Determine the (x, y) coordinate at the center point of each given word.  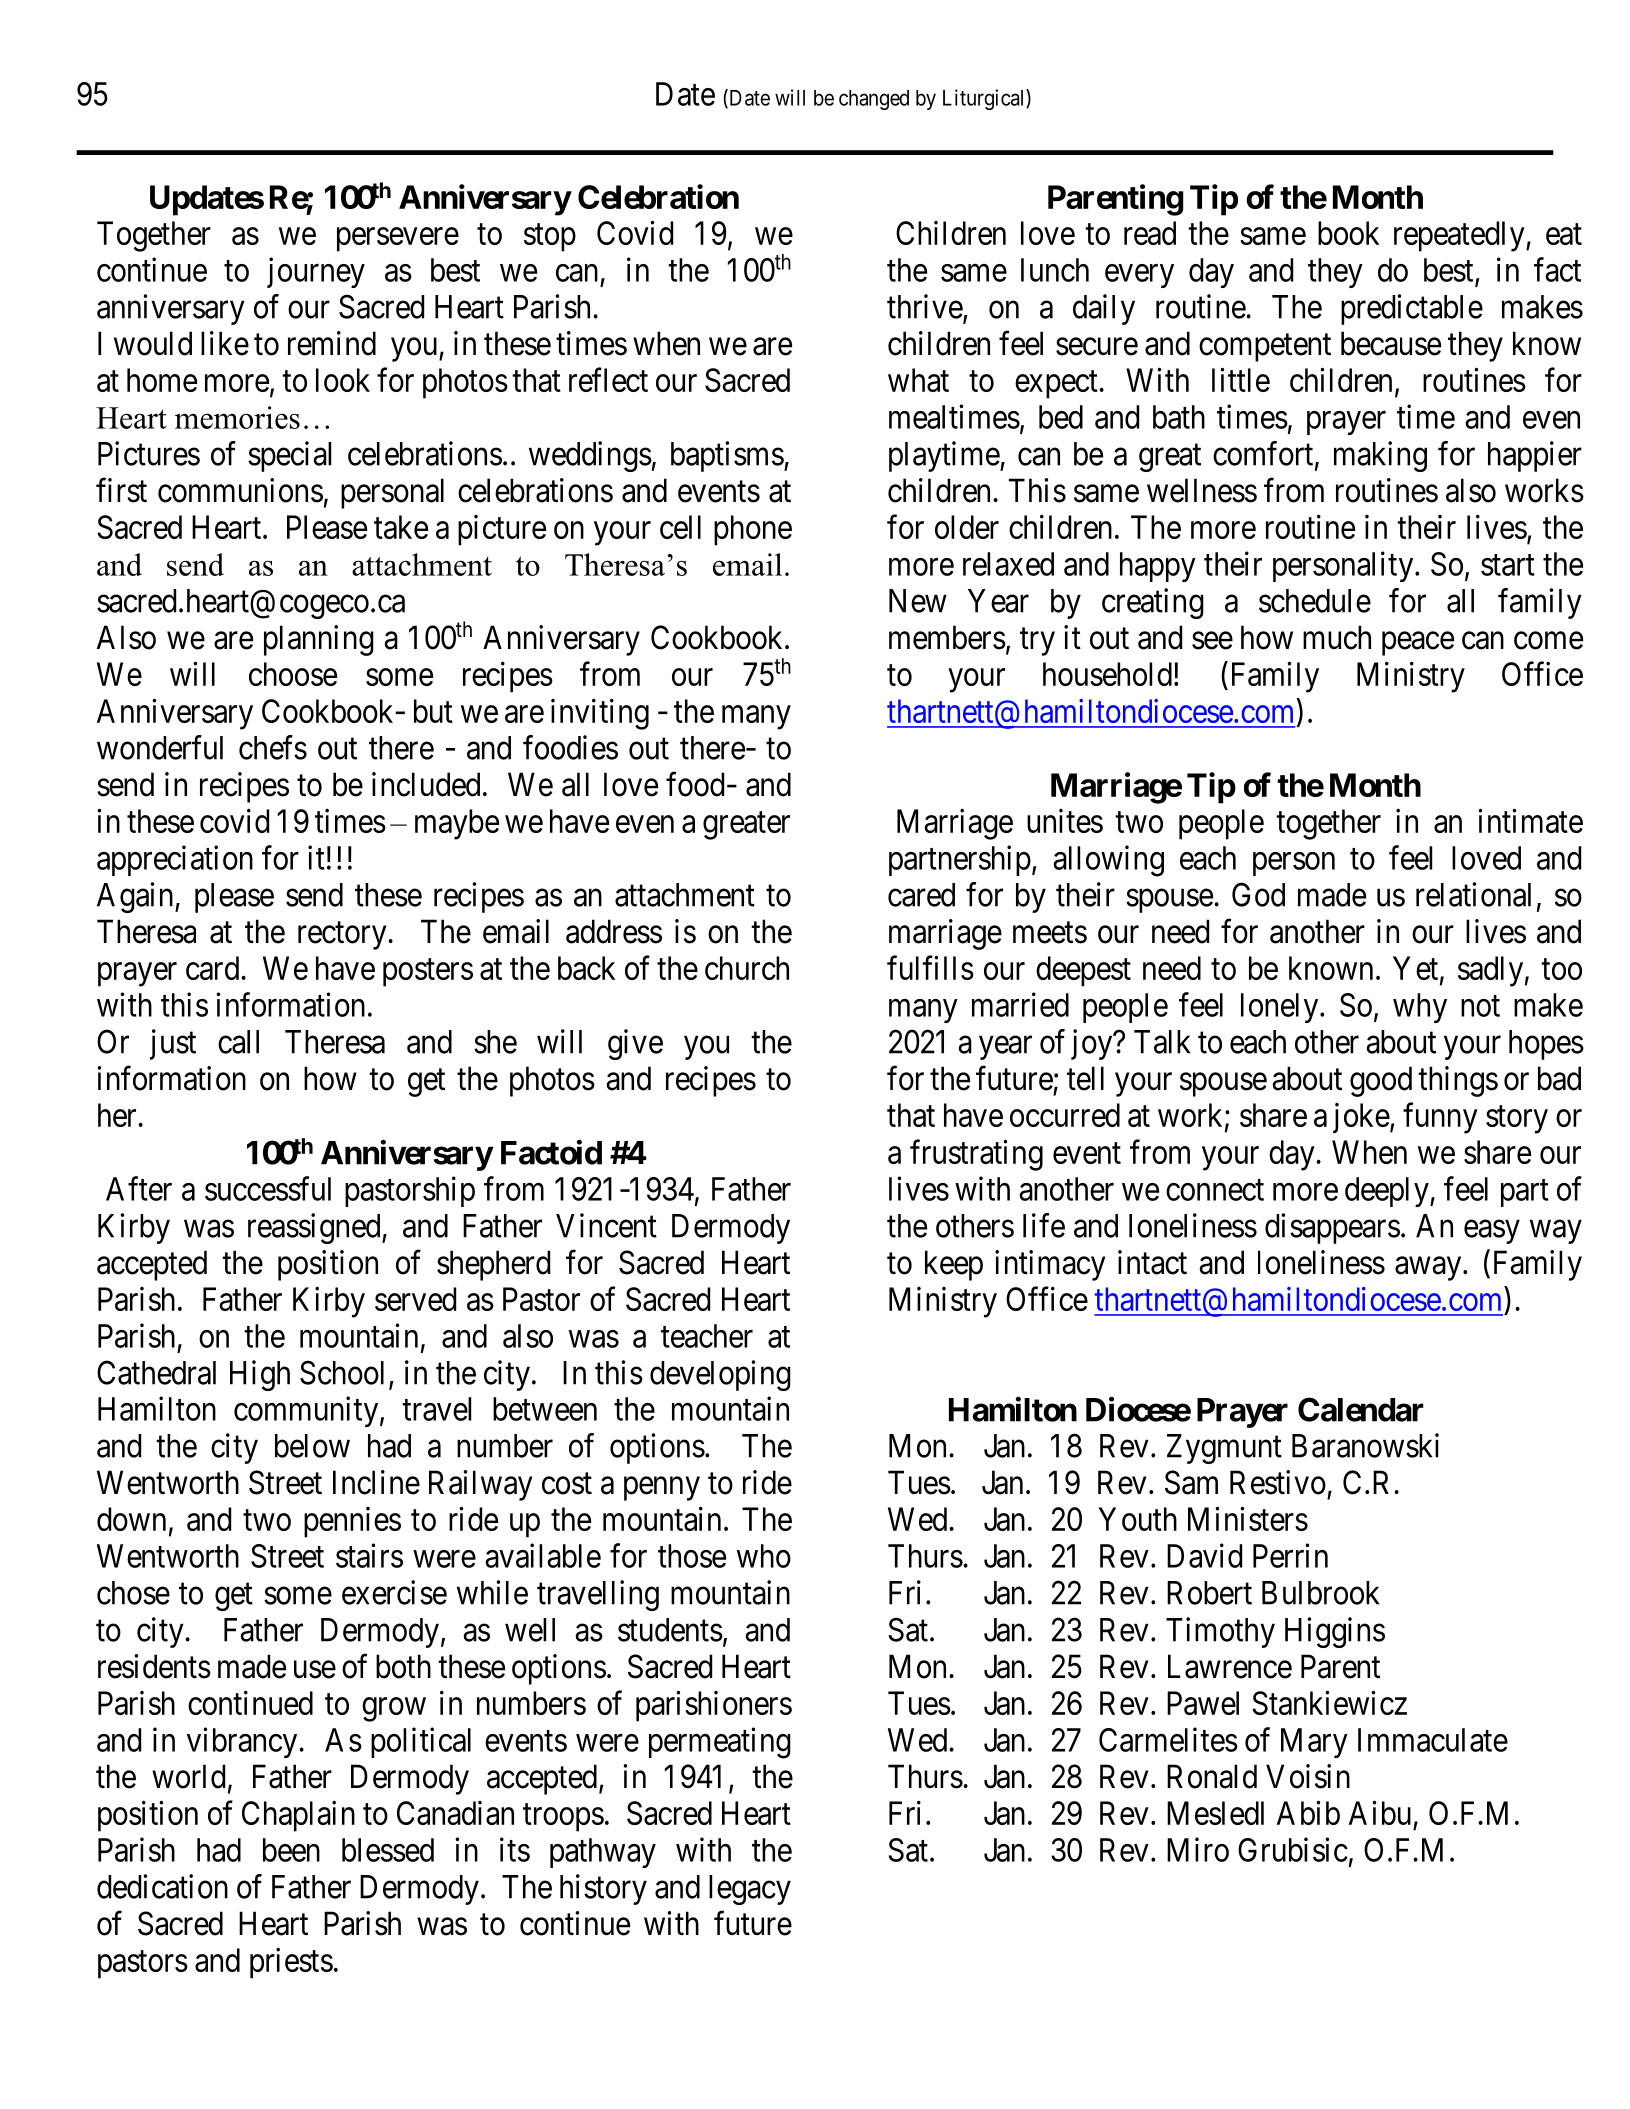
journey (316, 272)
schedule (1315, 601)
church (747, 968)
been (291, 1850)
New (918, 601)
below (312, 1446)
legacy (750, 1890)
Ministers (1248, 1519)
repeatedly (1460, 236)
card (214, 968)
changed (874, 100)
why (1420, 1008)
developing (720, 1375)
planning (319, 640)
